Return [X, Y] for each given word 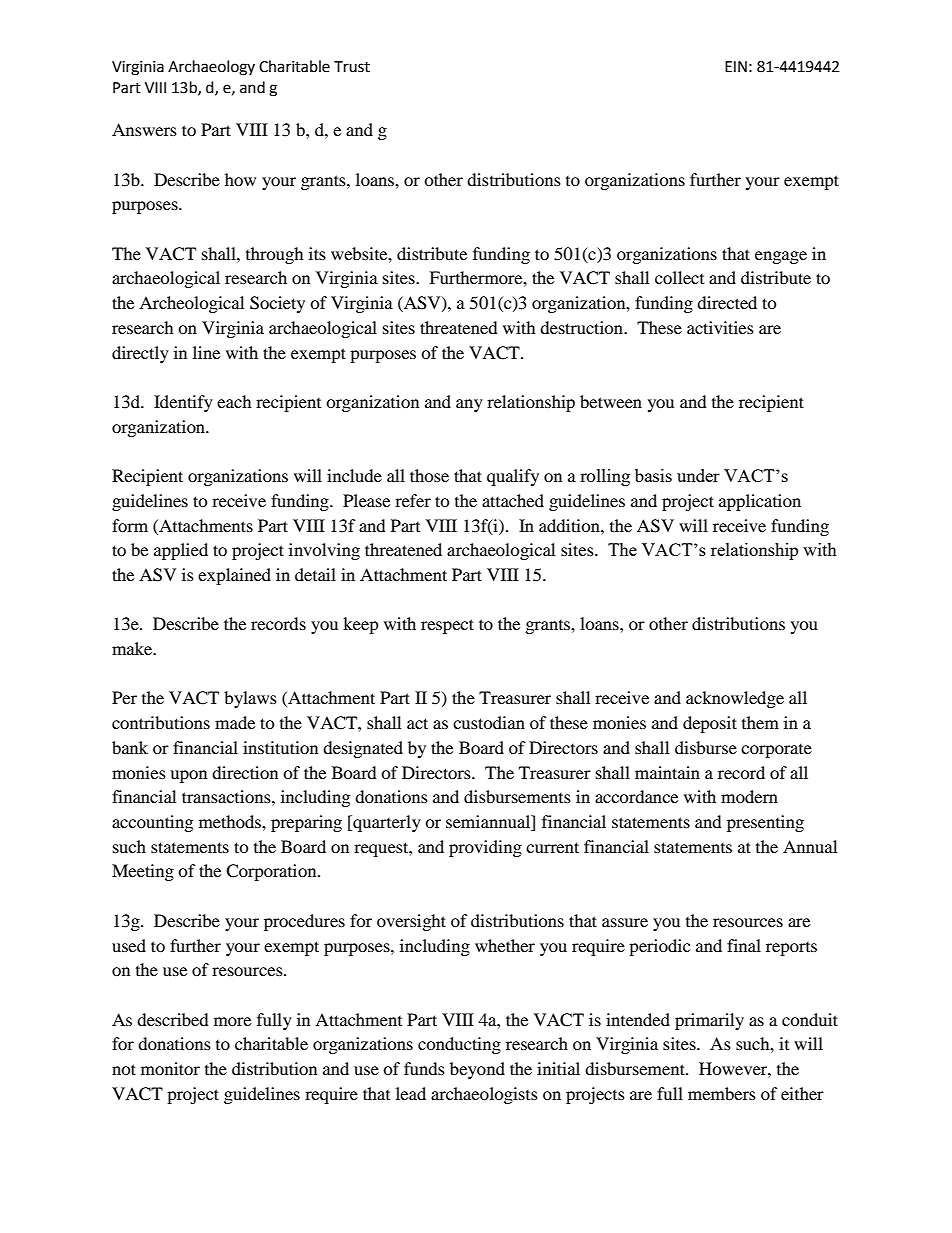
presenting [765, 823]
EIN [736, 66]
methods [231, 821]
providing [485, 848]
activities [720, 327]
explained [234, 576]
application [760, 502]
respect [447, 626]
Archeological [191, 304]
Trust [352, 67]
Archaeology [211, 68]
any [469, 405]
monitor [170, 1068]
